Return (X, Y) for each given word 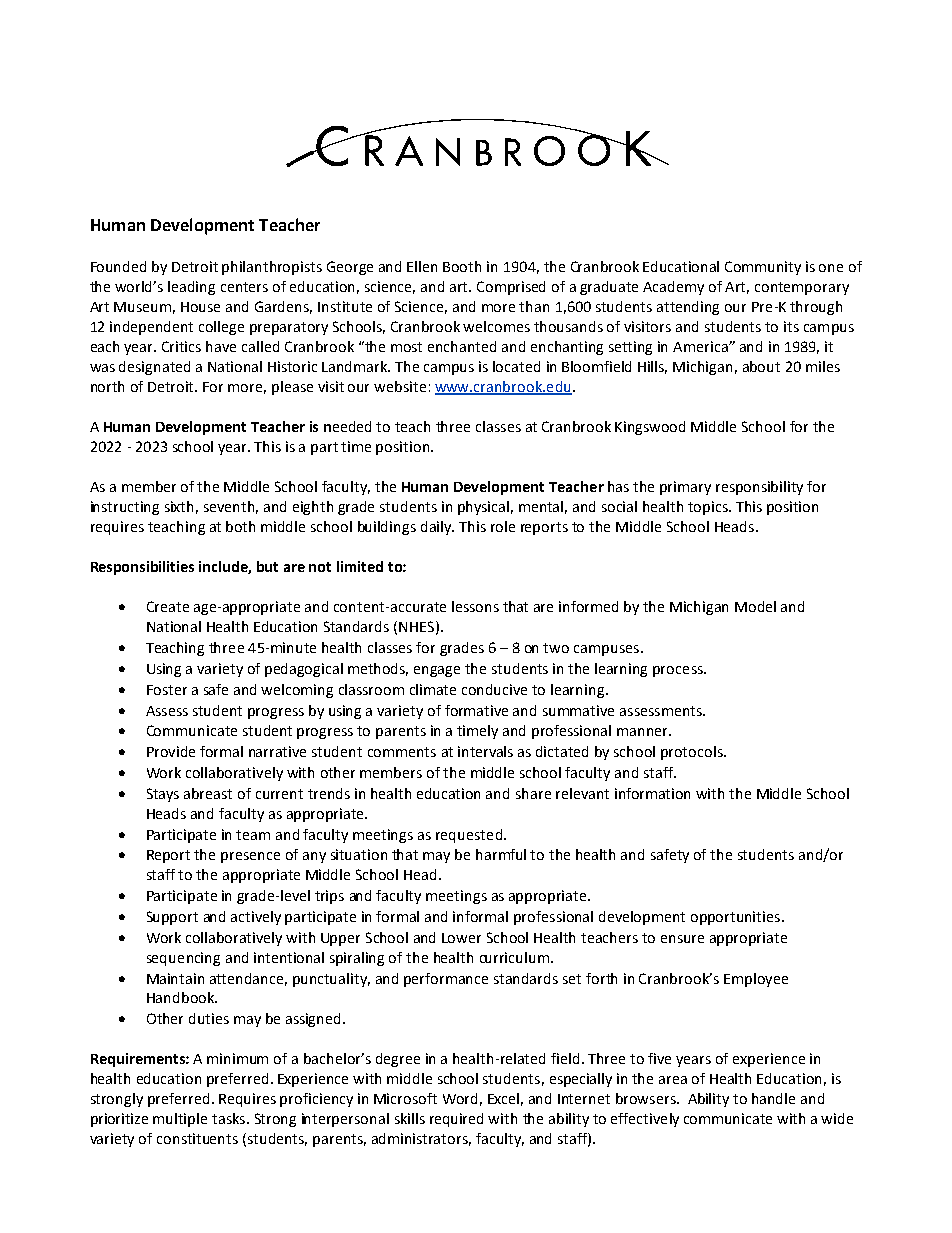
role (503, 526)
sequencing (183, 959)
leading (191, 288)
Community (763, 268)
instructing (125, 508)
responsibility (759, 488)
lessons (475, 606)
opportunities (737, 918)
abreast (208, 793)
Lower (461, 938)
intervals (485, 751)
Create (168, 606)
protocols (693, 753)
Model (755, 606)
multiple (180, 1120)
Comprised (511, 288)
